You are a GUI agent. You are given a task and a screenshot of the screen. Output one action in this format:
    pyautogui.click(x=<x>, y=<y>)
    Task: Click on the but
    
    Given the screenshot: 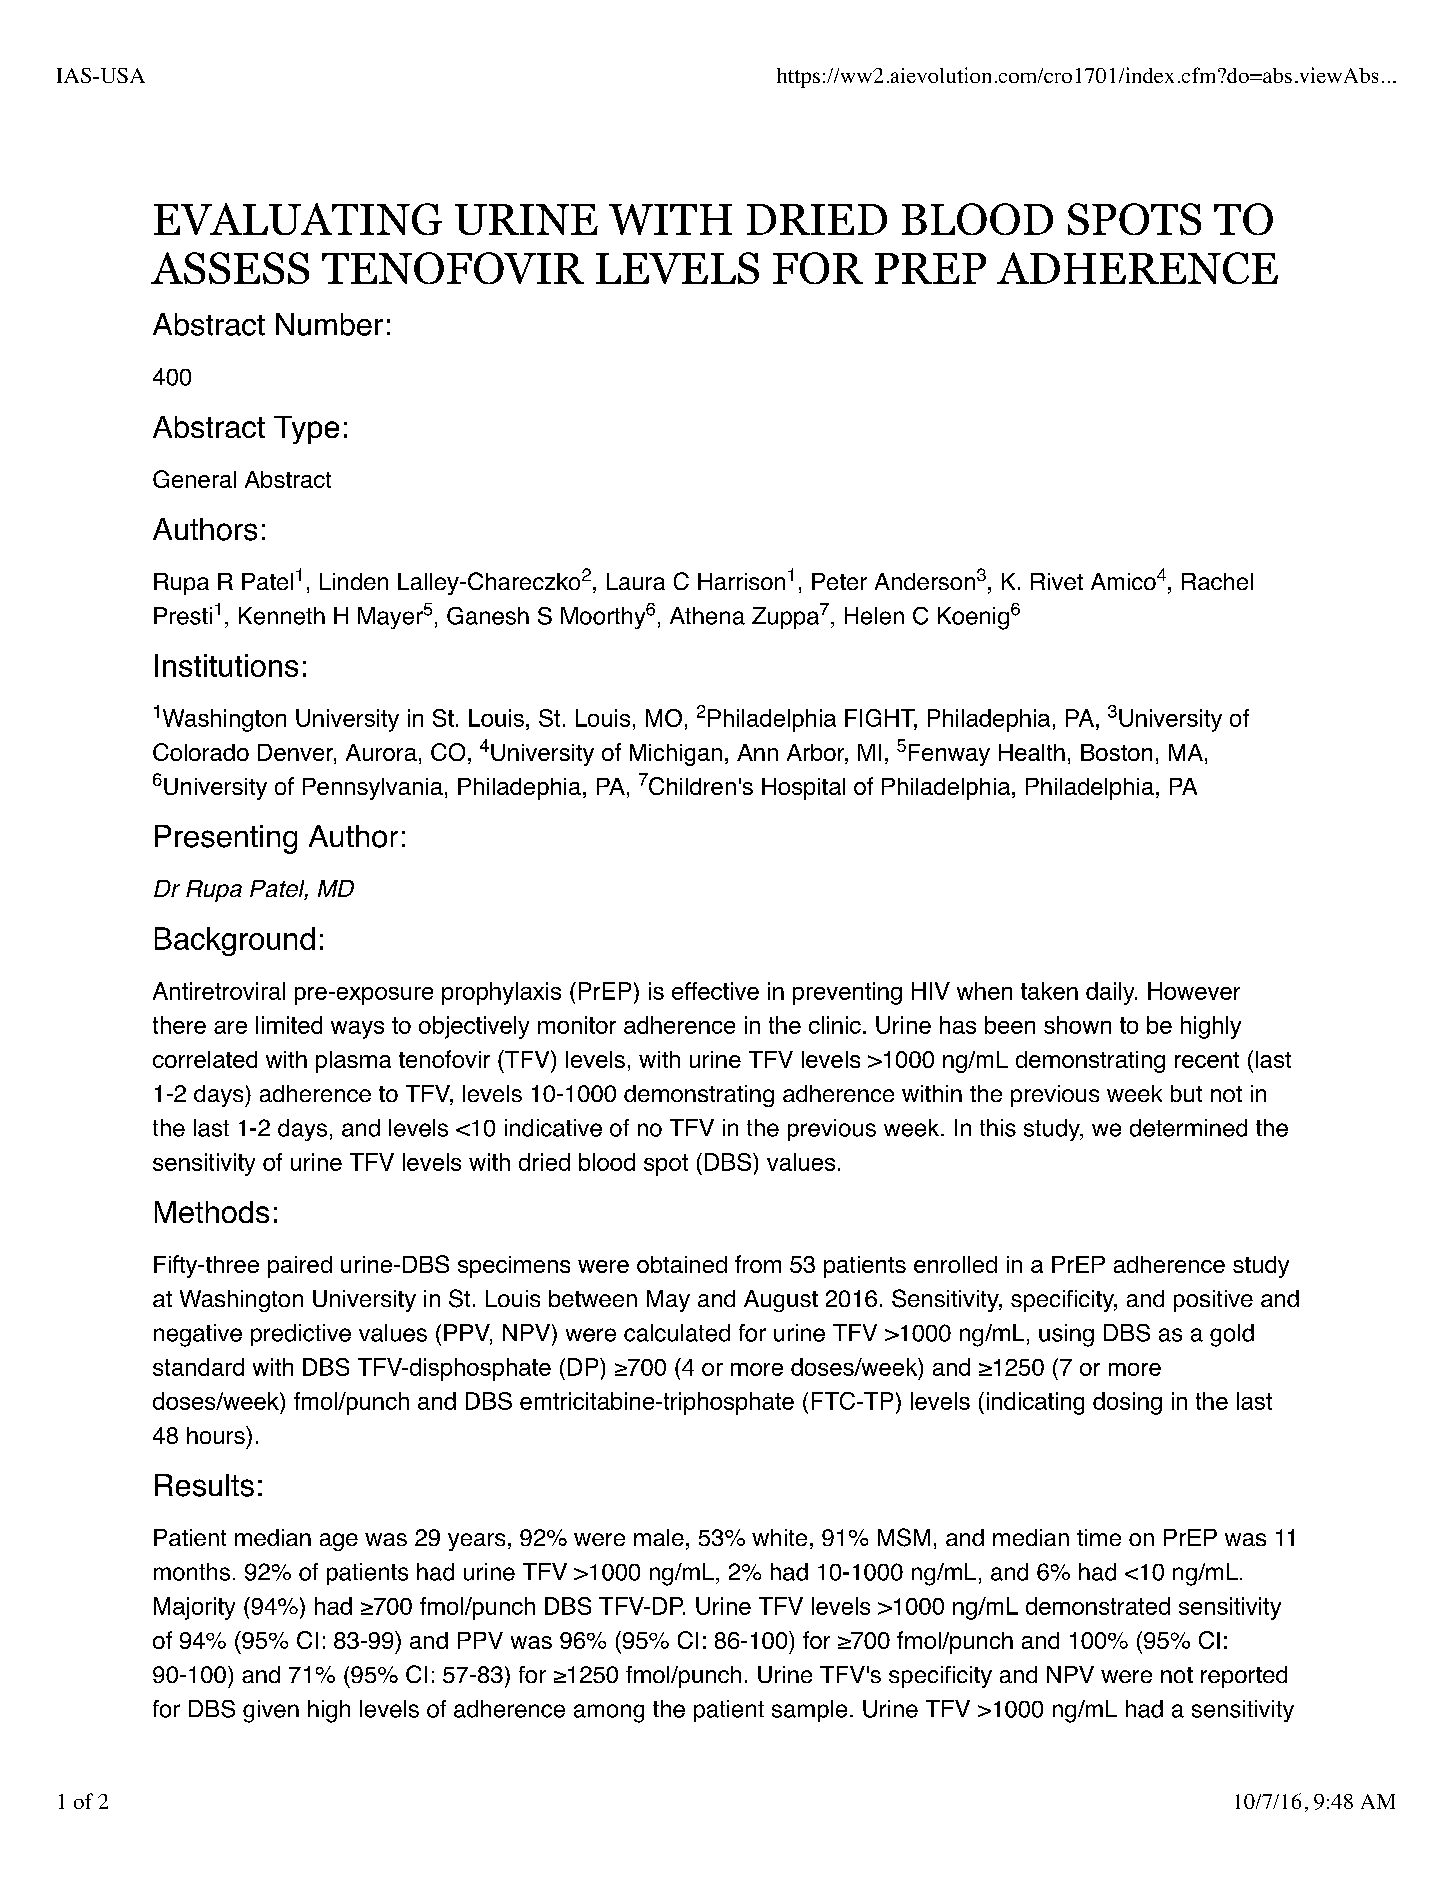 What is the action you would take?
    pyautogui.click(x=1186, y=1093)
